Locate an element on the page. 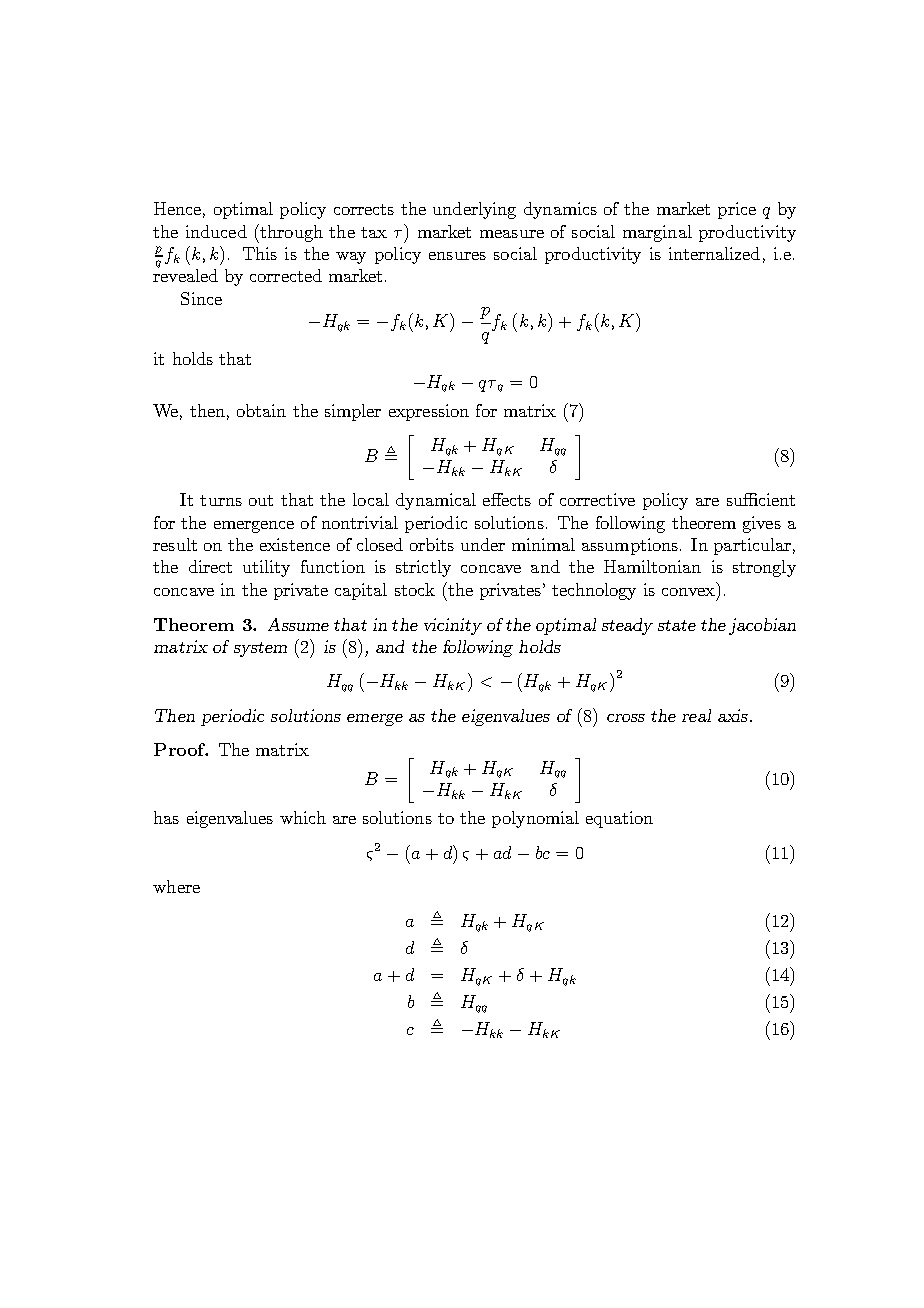 Image resolution: width=924 pixels, height=1308 pixels. direct is located at coordinates (210, 566).
